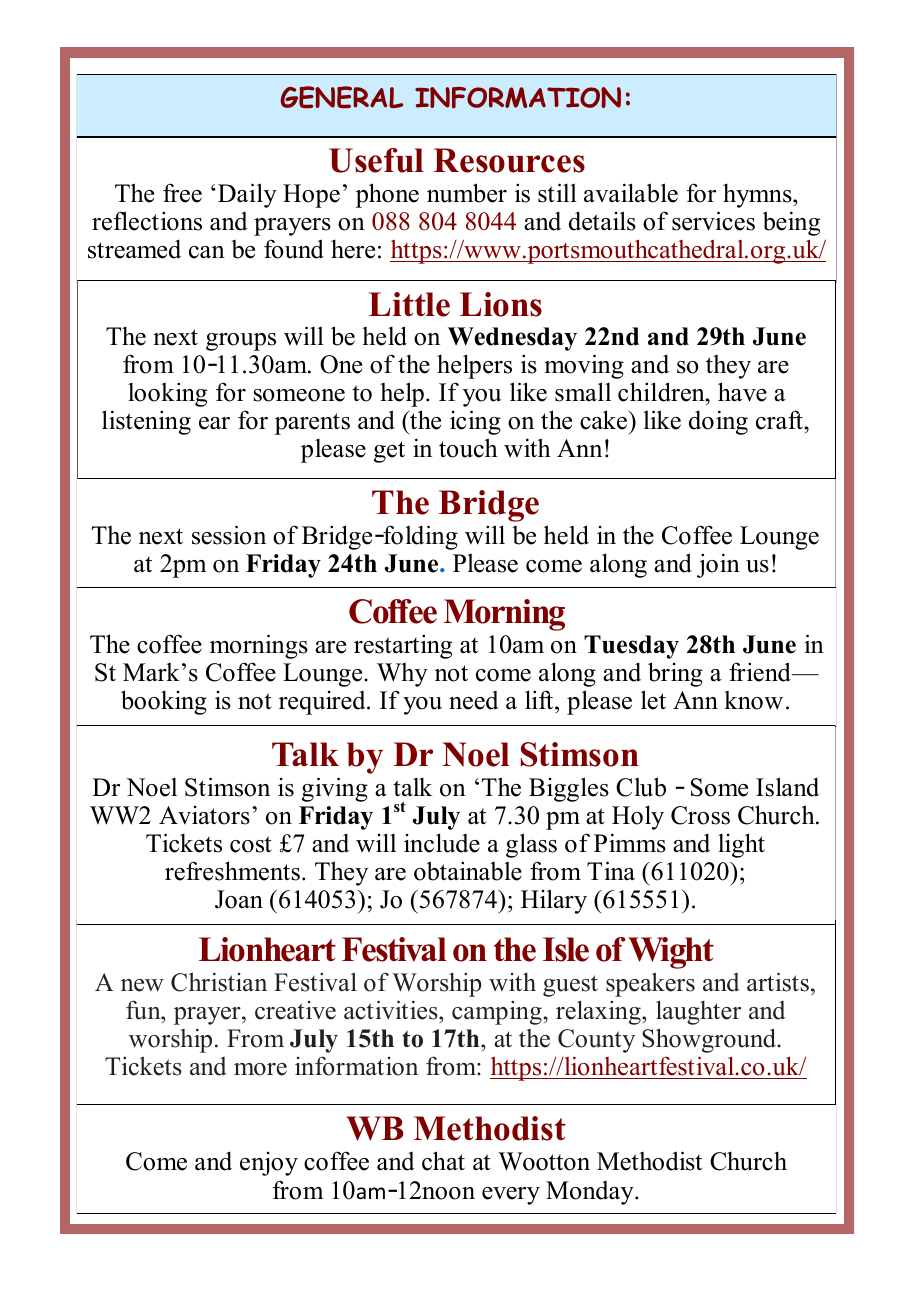 The height and width of the image is (1308, 924). Describe the element at coordinates (182, 193) in the image. I see `free` at that location.
